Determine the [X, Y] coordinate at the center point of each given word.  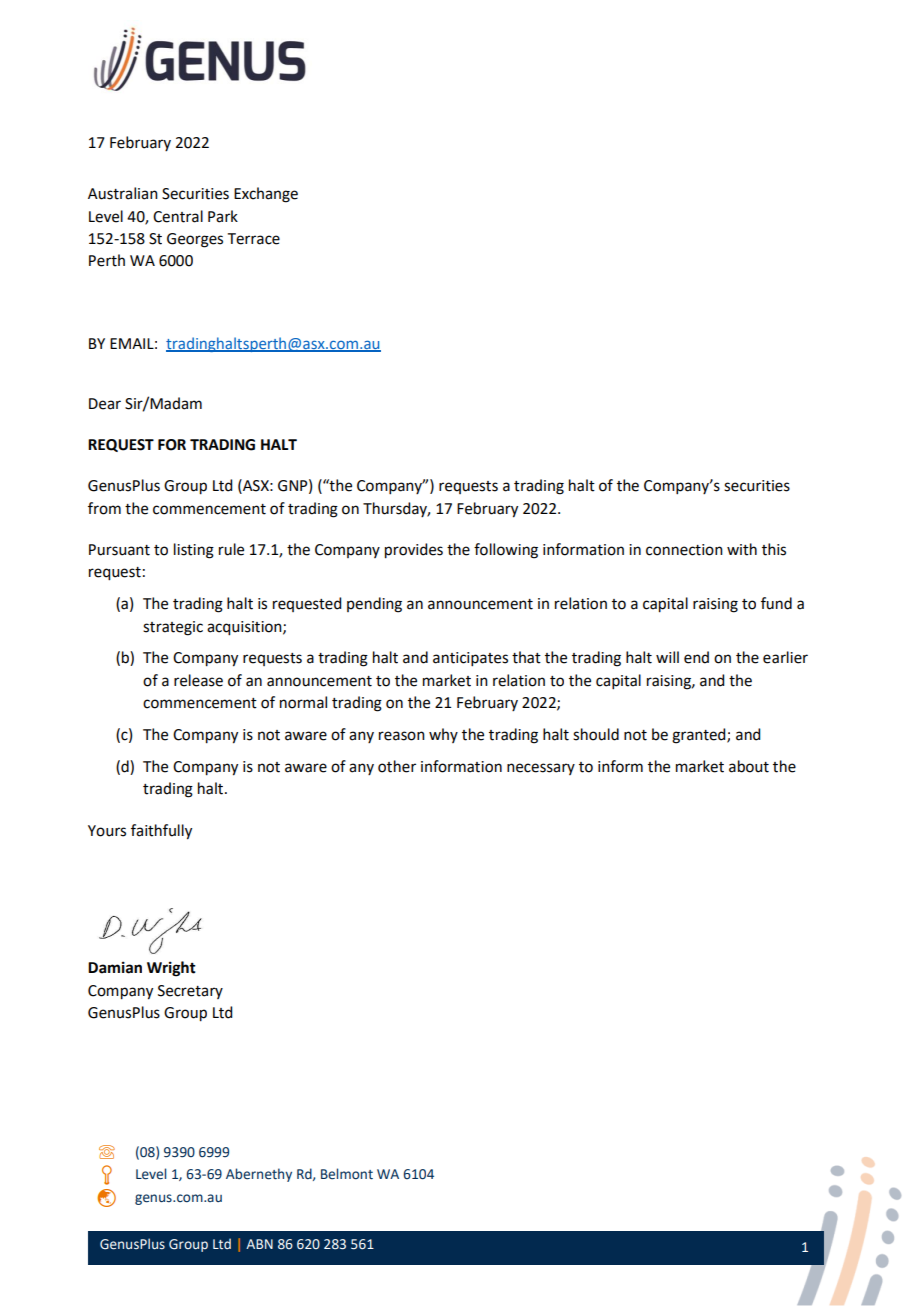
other [397, 766]
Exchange [266, 195]
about [749, 766]
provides [414, 551]
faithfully [161, 832]
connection [684, 550]
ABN [259, 1244]
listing [194, 551]
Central [178, 216]
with [742, 549]
